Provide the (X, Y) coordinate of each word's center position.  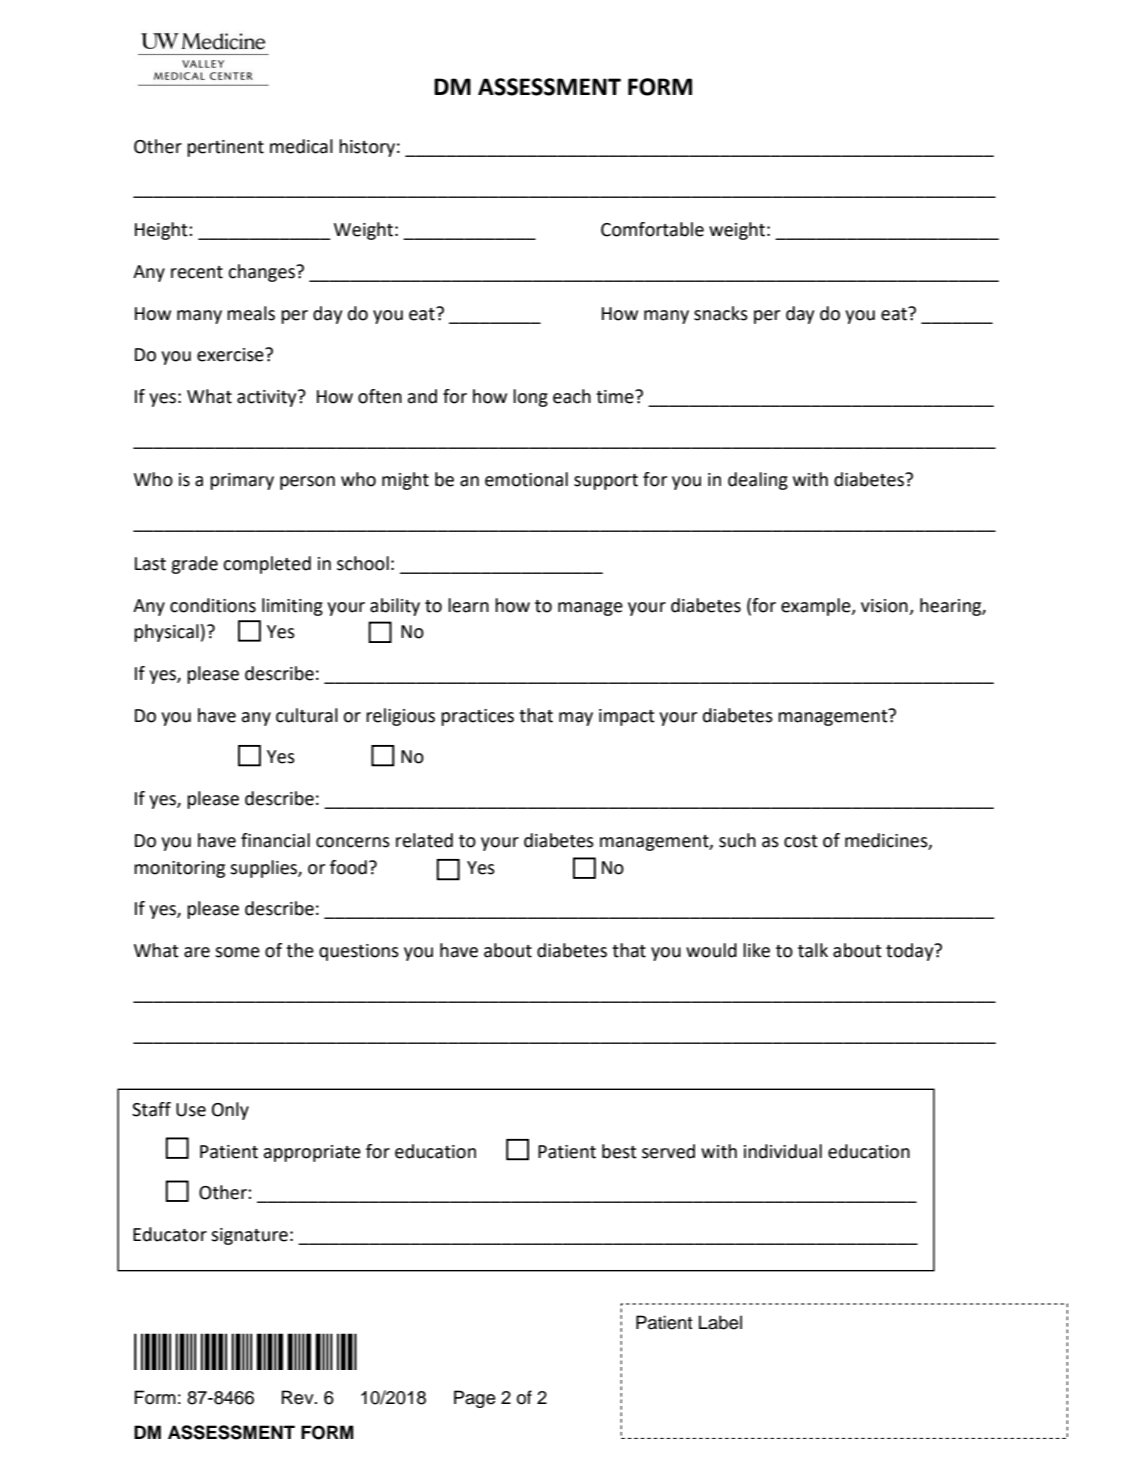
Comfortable (652, 229)
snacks (721, 313)
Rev (299, 1397)
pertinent (225, 148)
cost (801, 841)
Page (475, 1399)
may (576, 719)
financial (275, 840)
